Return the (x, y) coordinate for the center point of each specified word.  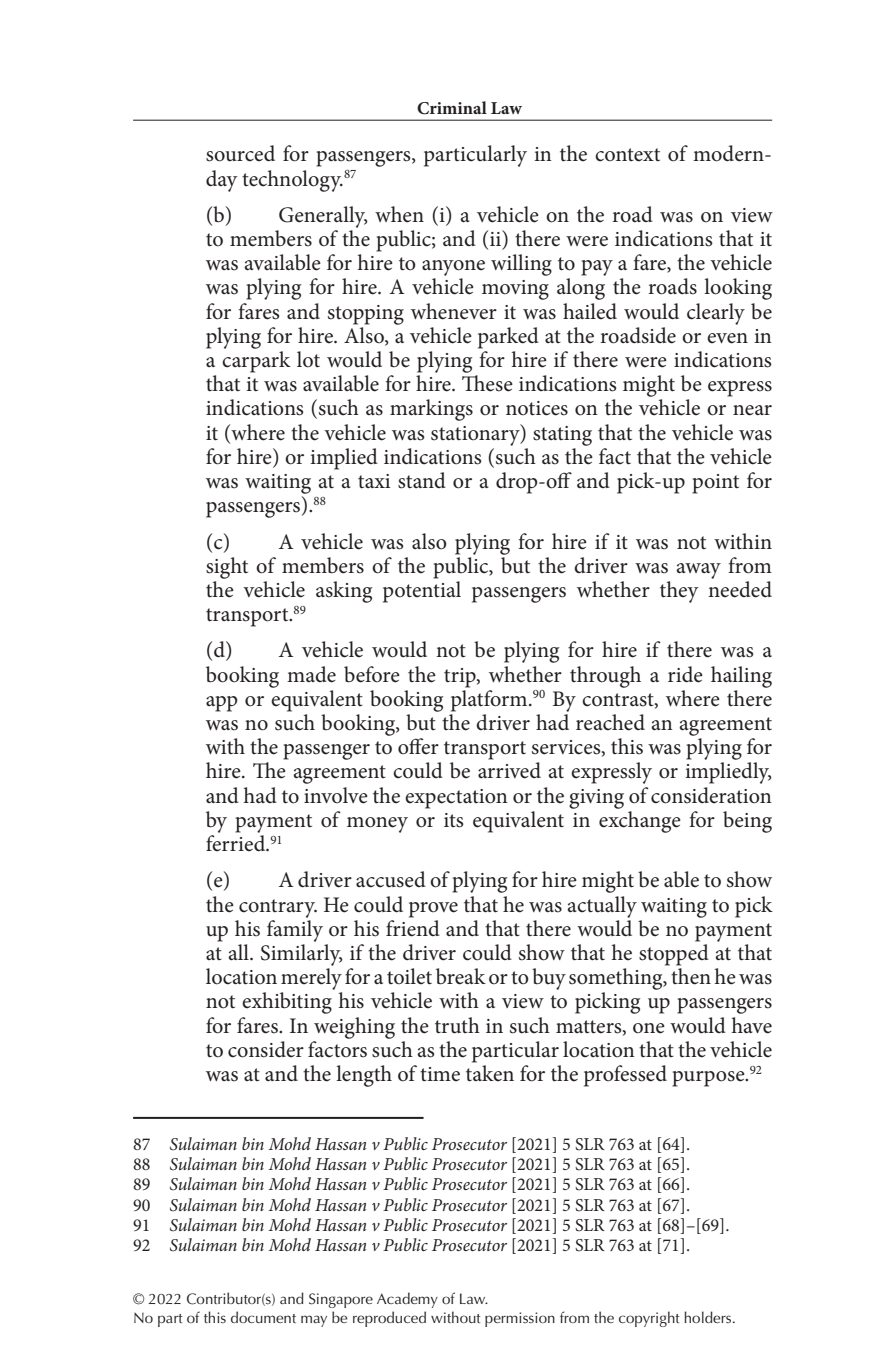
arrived (509, 770)
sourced (240, 153)
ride (685, 674)
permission (520, 1319)
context (627, 155)
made (311, 674)
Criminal (452, 108)
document (263, 1317)
